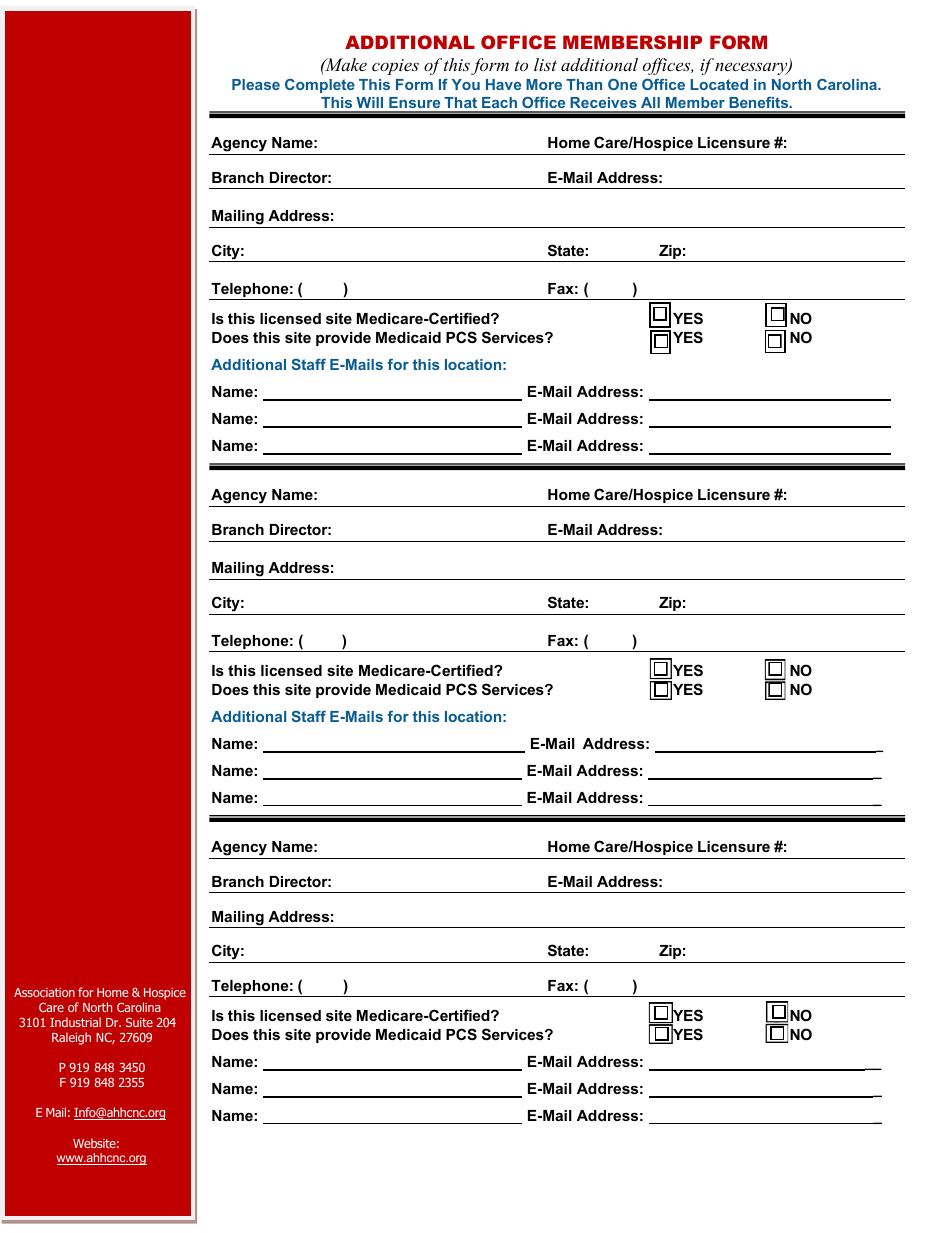 The width and height of the screenshot is (952, 1233). What do you see at coordinates (75, 1022) in the screenshot?
I see `Industrial` at bounding box center [75, 1022].
